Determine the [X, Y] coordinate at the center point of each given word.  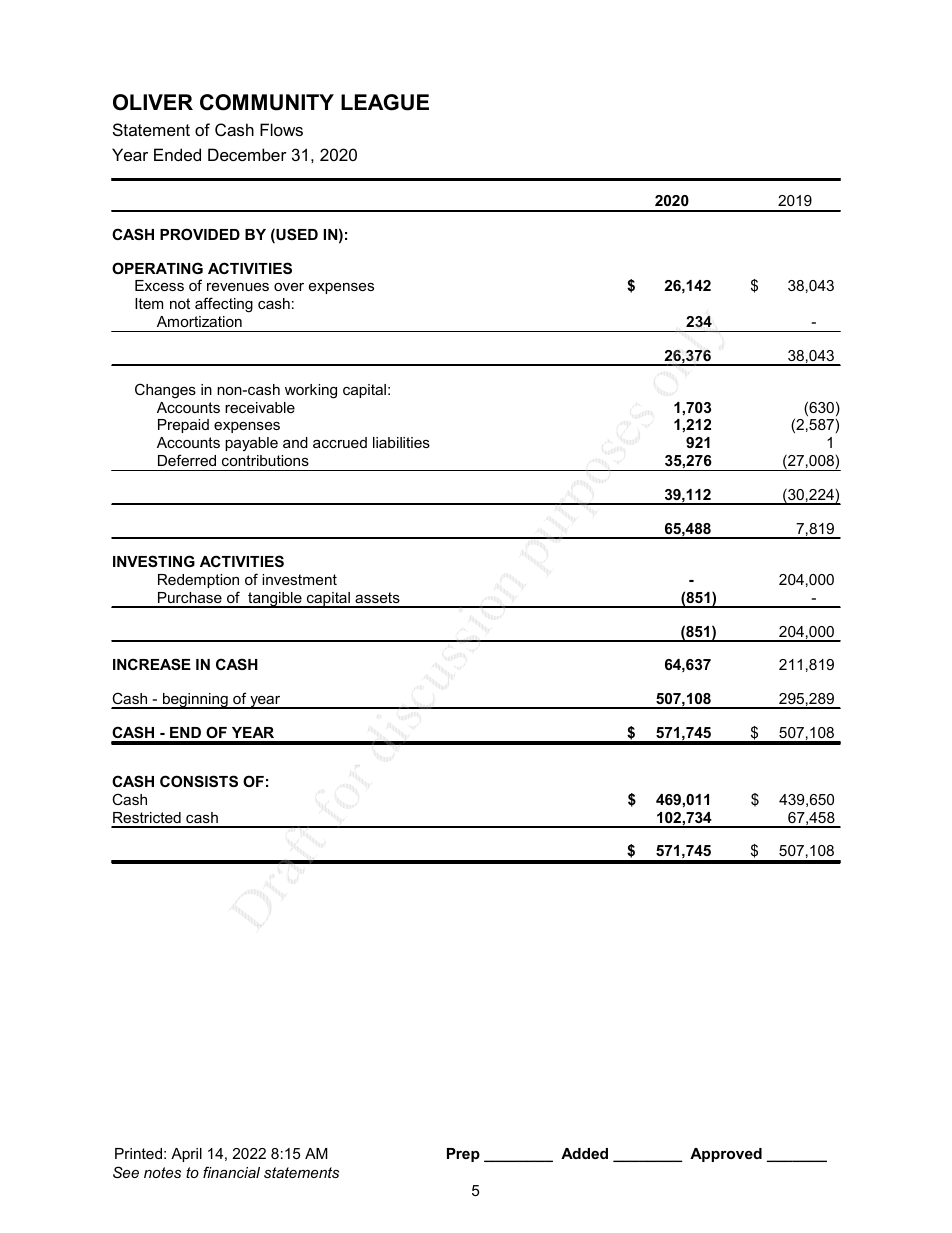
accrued [340, 442]
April [186, 1155]
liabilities [401, 442]
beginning [195, 701]
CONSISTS [199, 781]
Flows [281, 129]
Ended [177, 154]
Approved [726, 1155]
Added [584, 1153]
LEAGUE [385, 102]
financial [231, 1172]
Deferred [187, 460]
